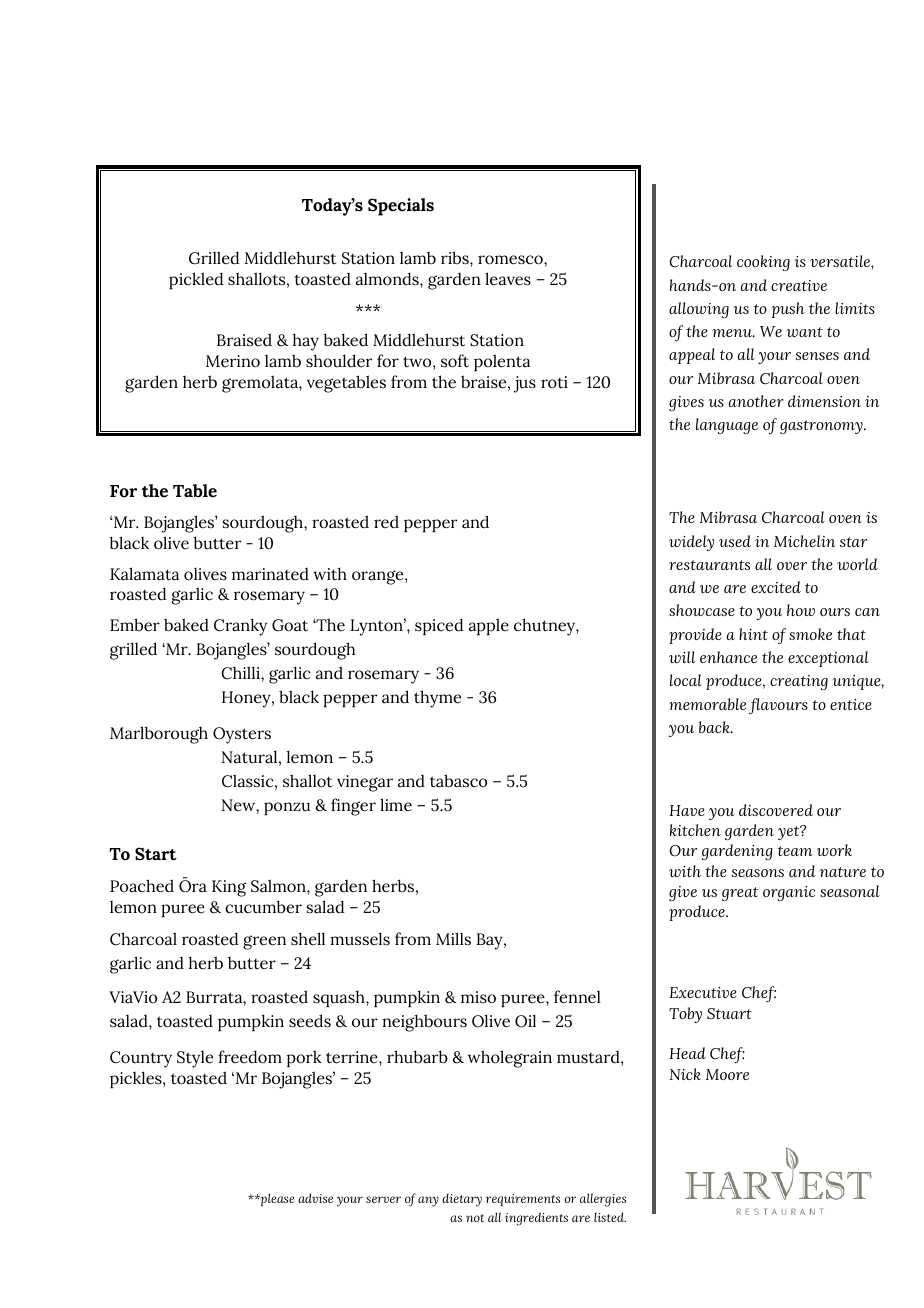 The height and width of the screenshot is (1308, 924). Describe the element at coordinates (196, 280) in the screenshot. I see `pickled` at that location.
